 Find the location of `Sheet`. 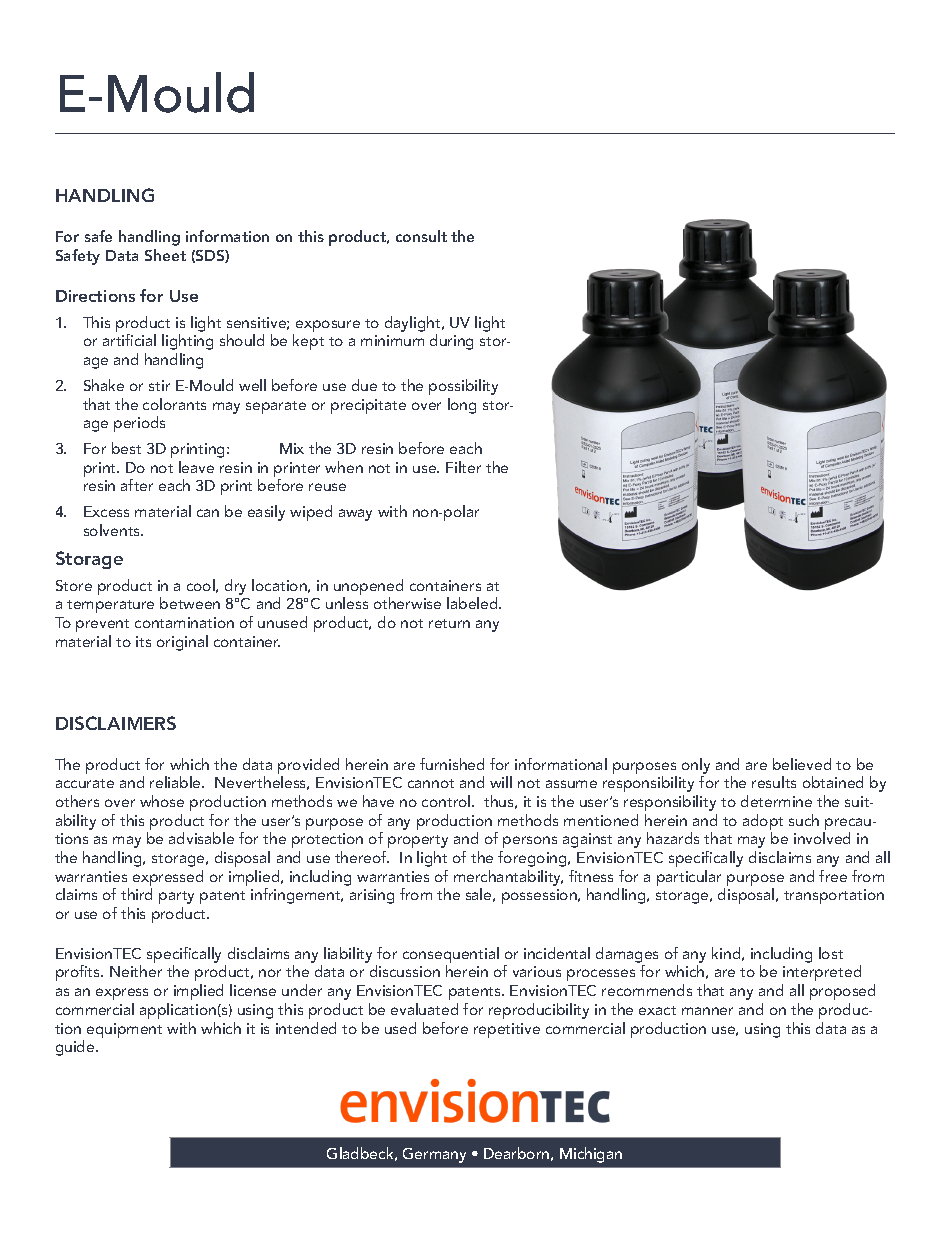

Sheet is located at coordinates (165, 255).
